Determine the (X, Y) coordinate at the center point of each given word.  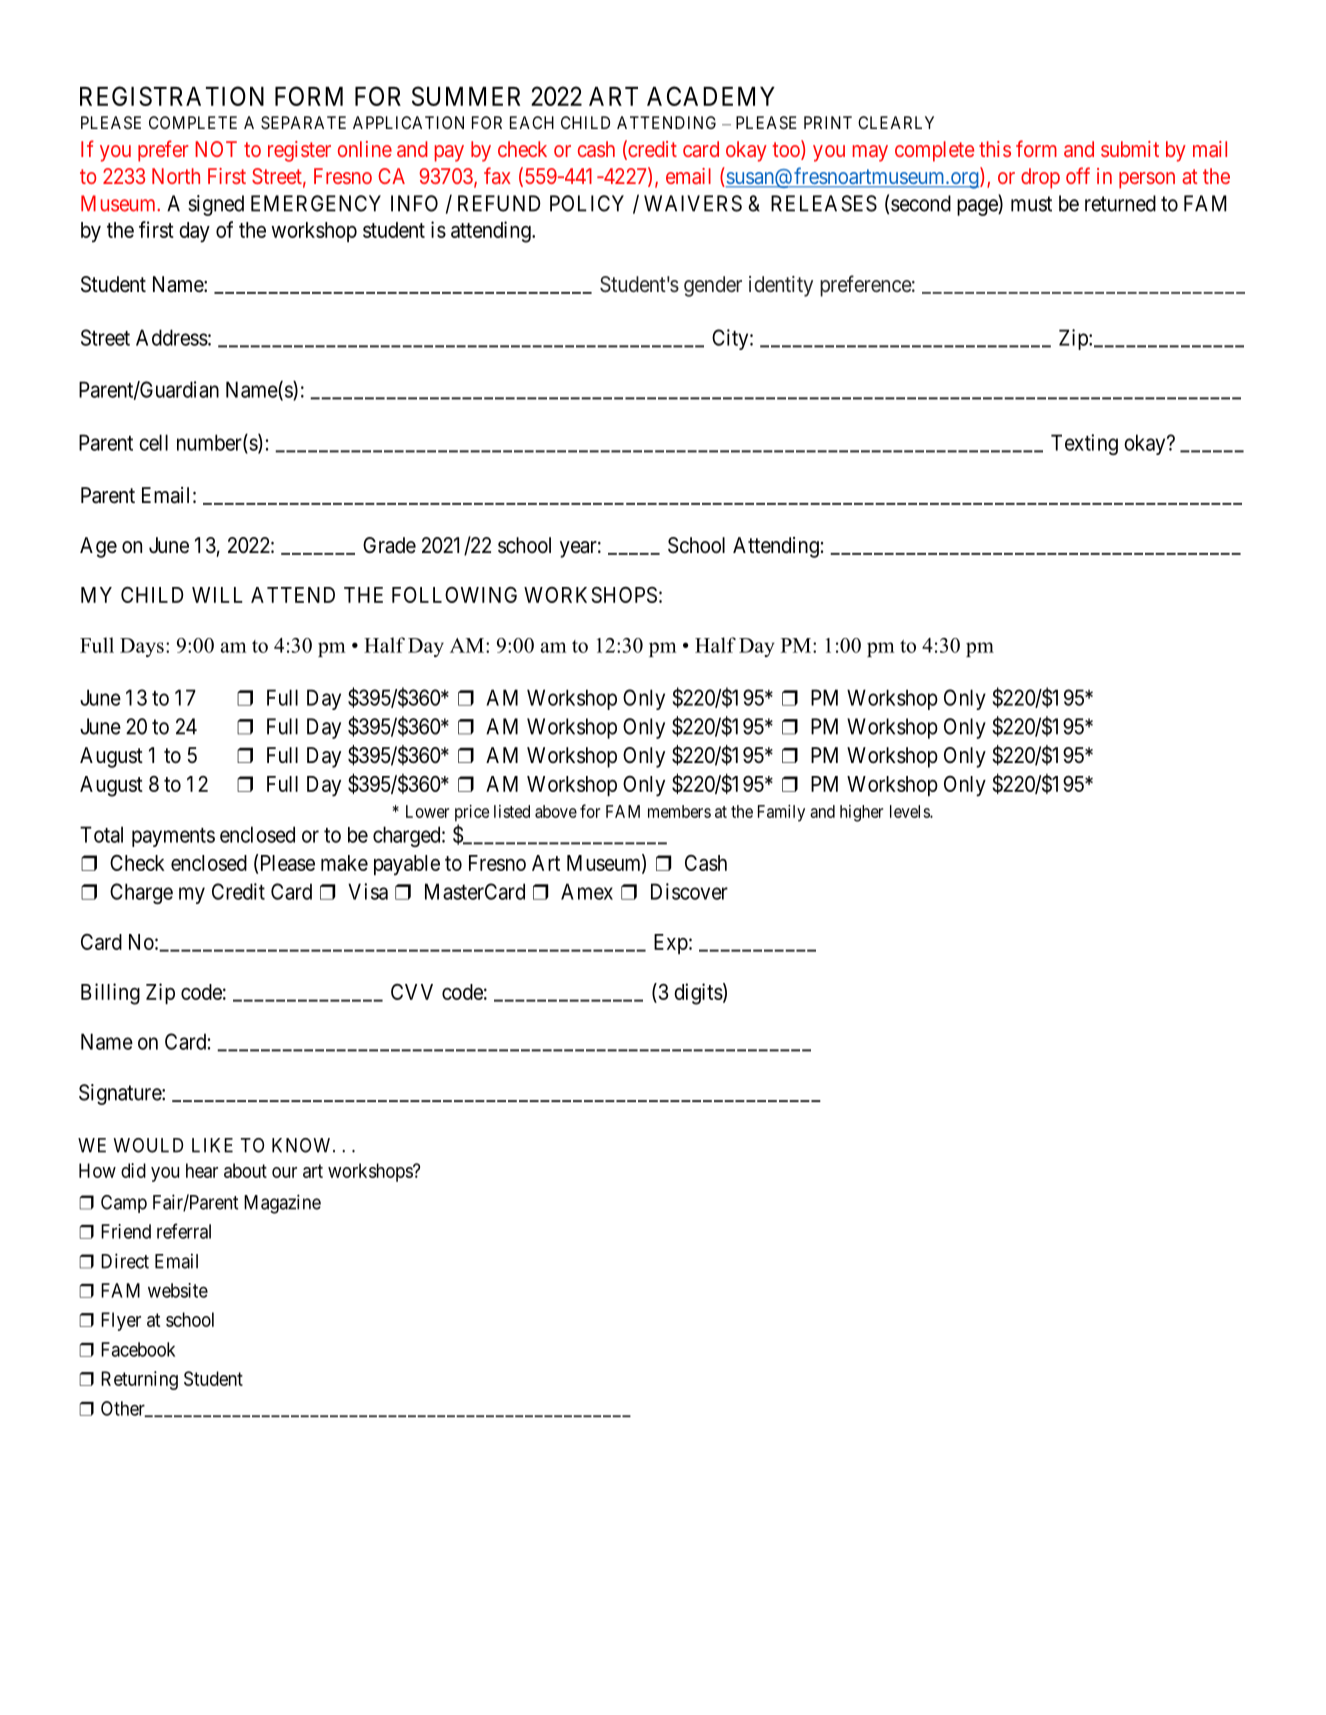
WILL (217, 595)
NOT (216, 149)
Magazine (282, 1204)
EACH (532, 122)
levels (910, 811)
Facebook (138, 1349)
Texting (1084, 444)
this (995, 149)
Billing (110, 994)
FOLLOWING (454, 595)
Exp (671, 944)
